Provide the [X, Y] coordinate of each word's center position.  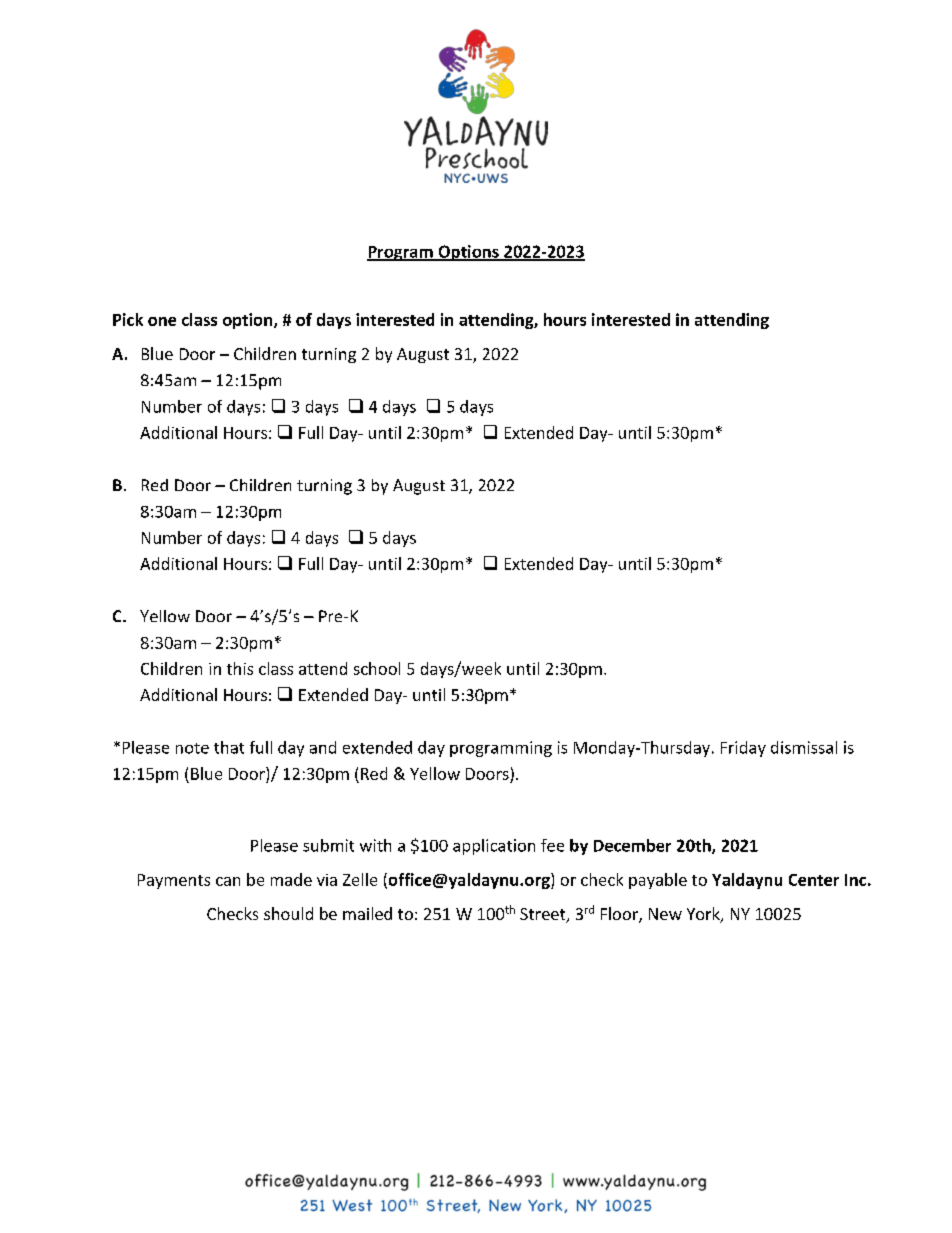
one [162, 321]
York [704, 915]
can [228, 881]
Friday [743, 749]
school [377, 668]
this [240, 668]
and [323, 747]
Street [544, 915]
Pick [128, 319]
